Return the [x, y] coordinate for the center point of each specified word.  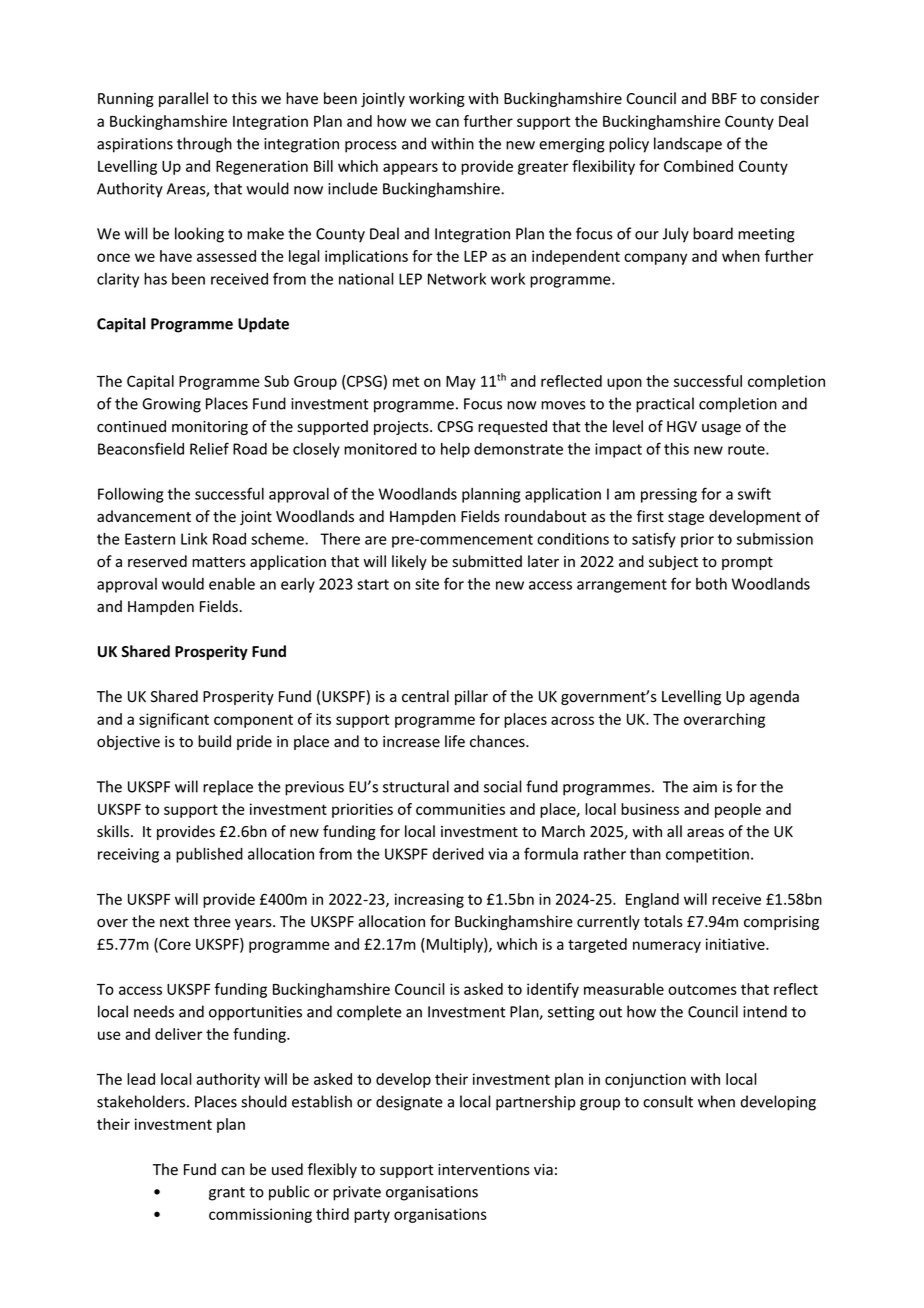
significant [174, 720]
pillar [471, 697]
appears [410, 169]
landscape [688, 145]
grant [227, 1194]
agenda [774, 697]
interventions [484, 1170]
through [204, 145]
